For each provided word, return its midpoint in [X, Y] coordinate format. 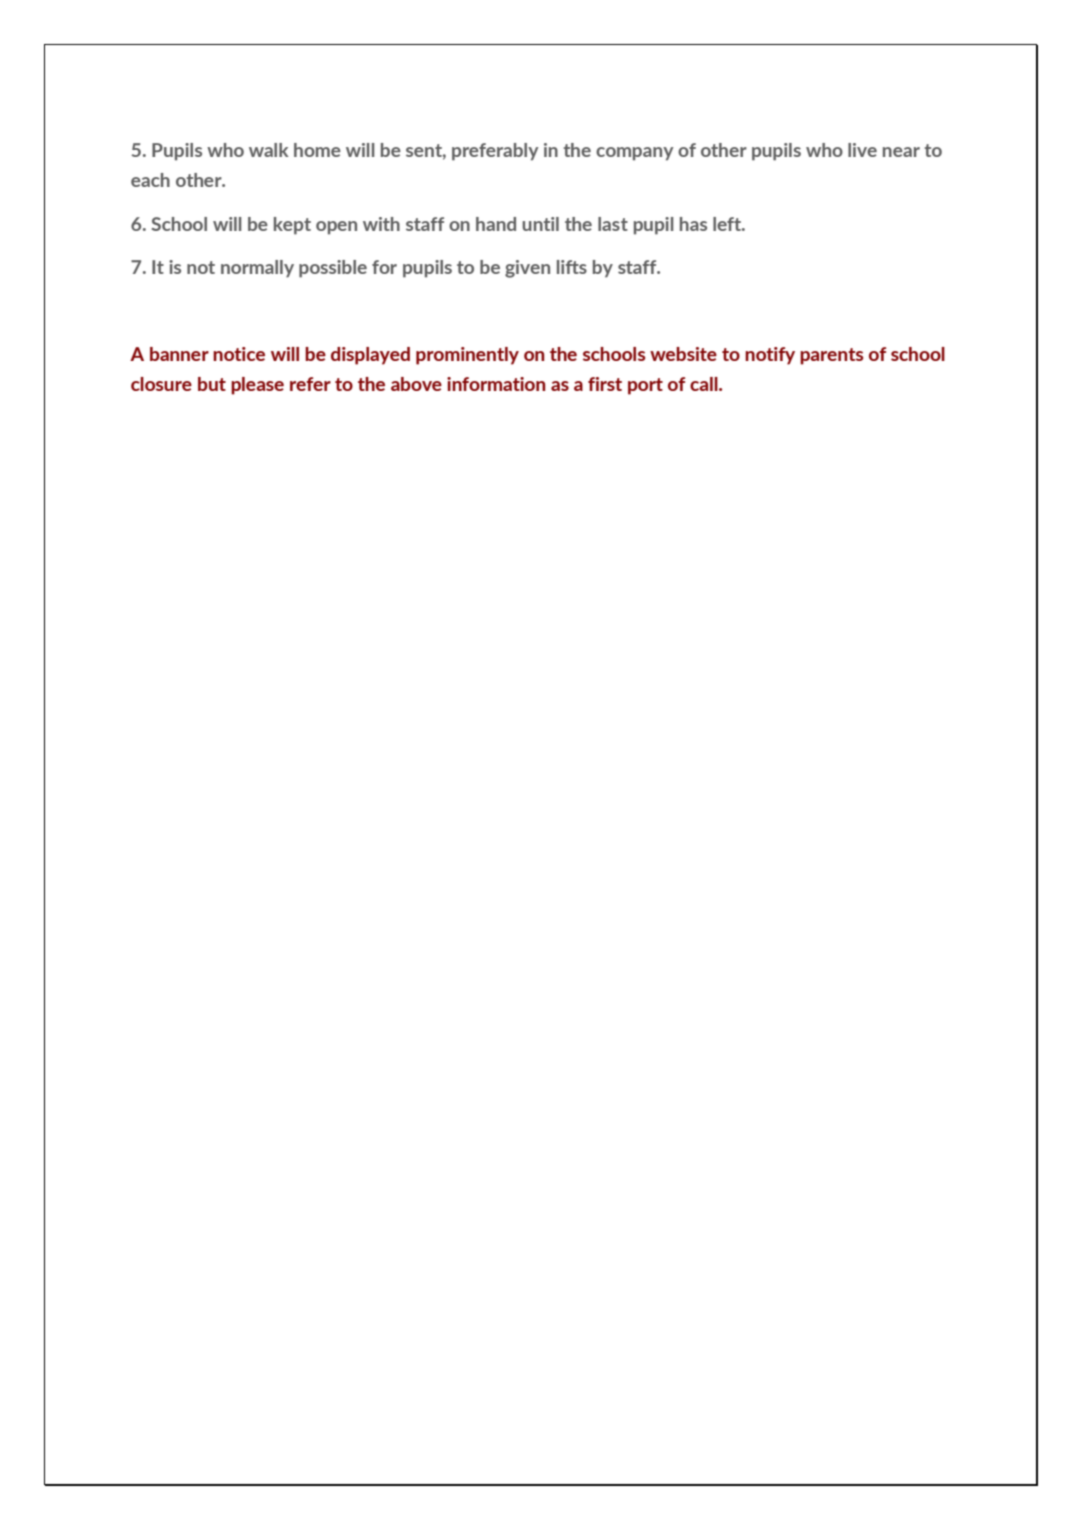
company [634, 154]
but [212, 384]
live [862, 150]
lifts [572, 267]
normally [257, 269]
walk [269, 150]
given [527, 269]
